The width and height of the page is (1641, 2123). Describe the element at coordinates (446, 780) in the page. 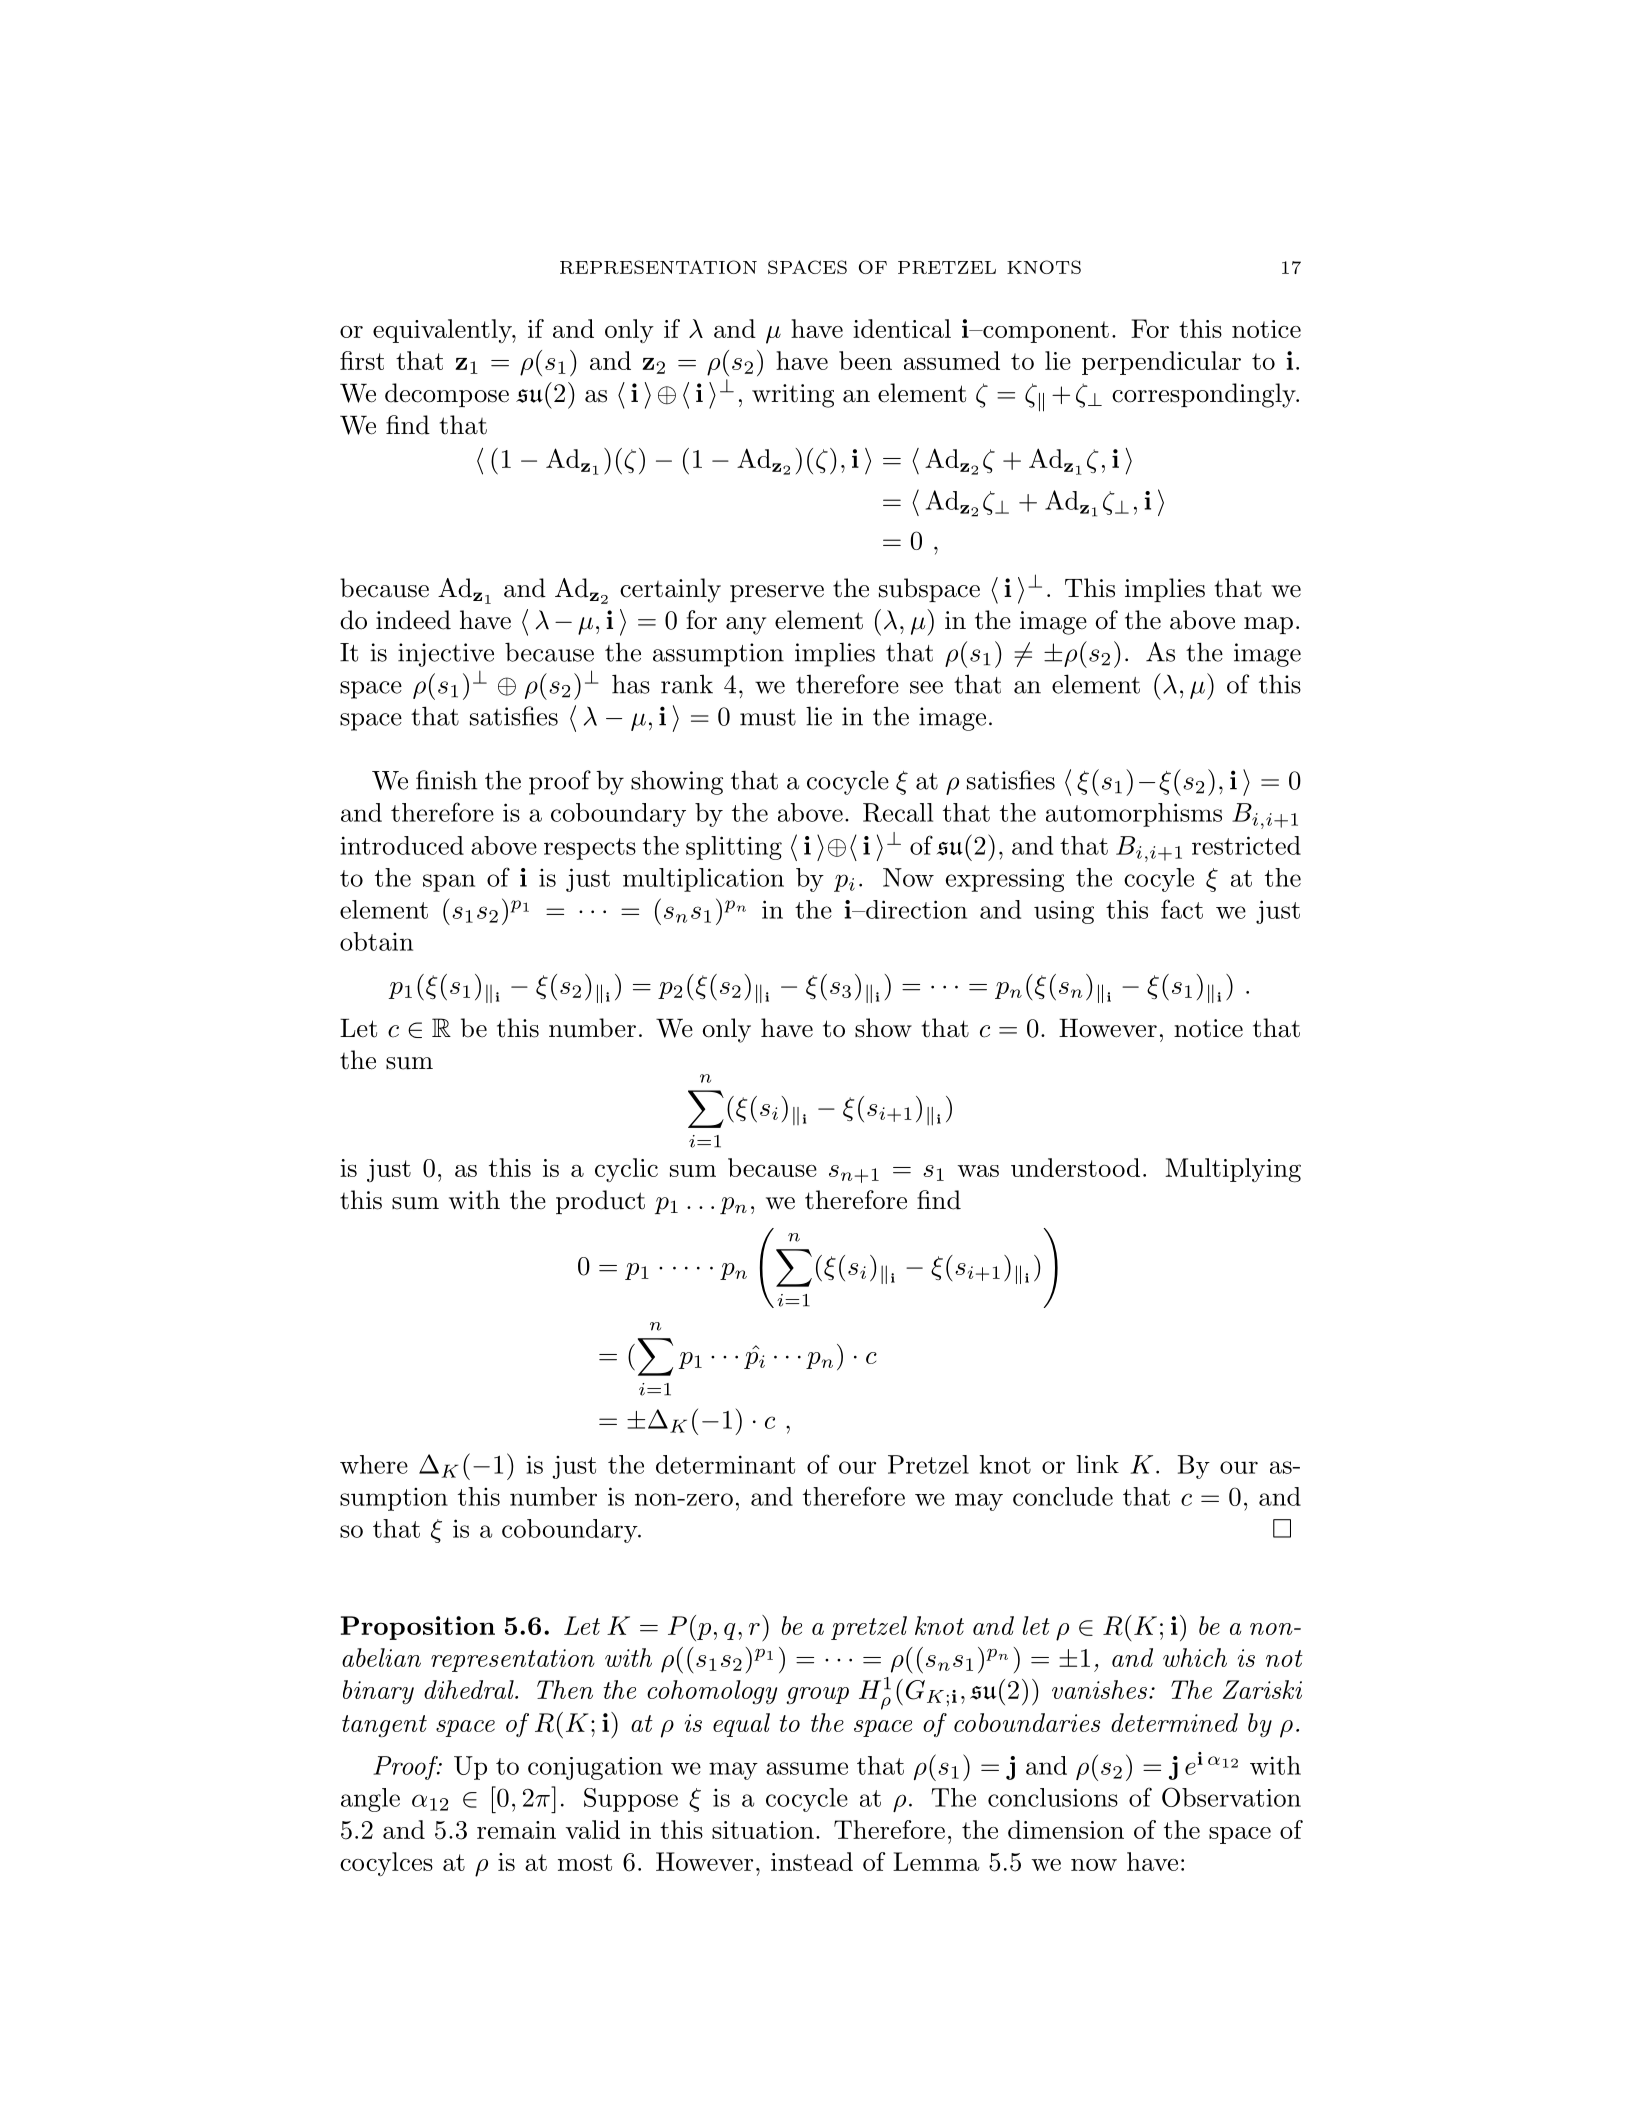

I see `finish` at that location.
